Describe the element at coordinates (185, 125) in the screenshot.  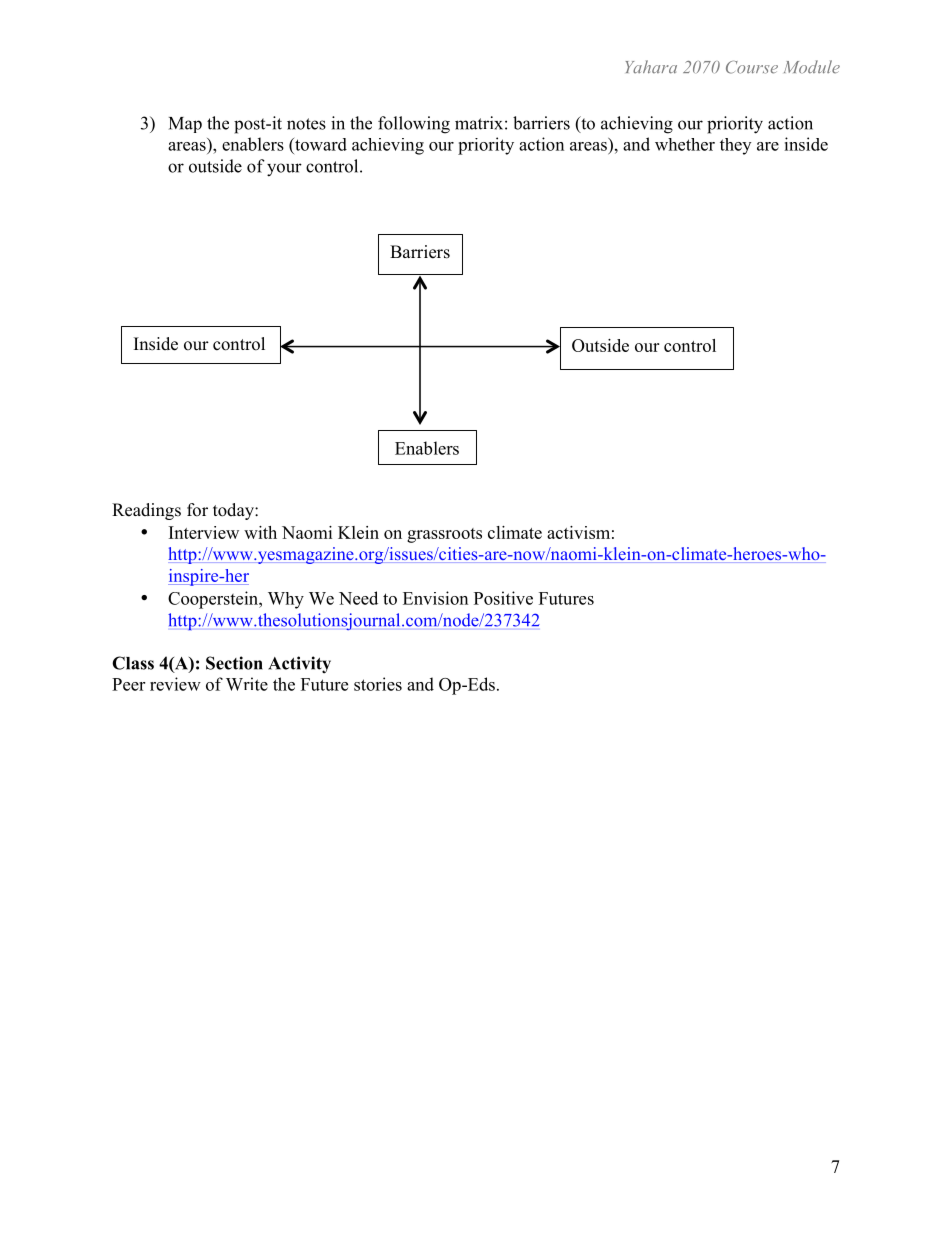
I see `Map` at that location.
